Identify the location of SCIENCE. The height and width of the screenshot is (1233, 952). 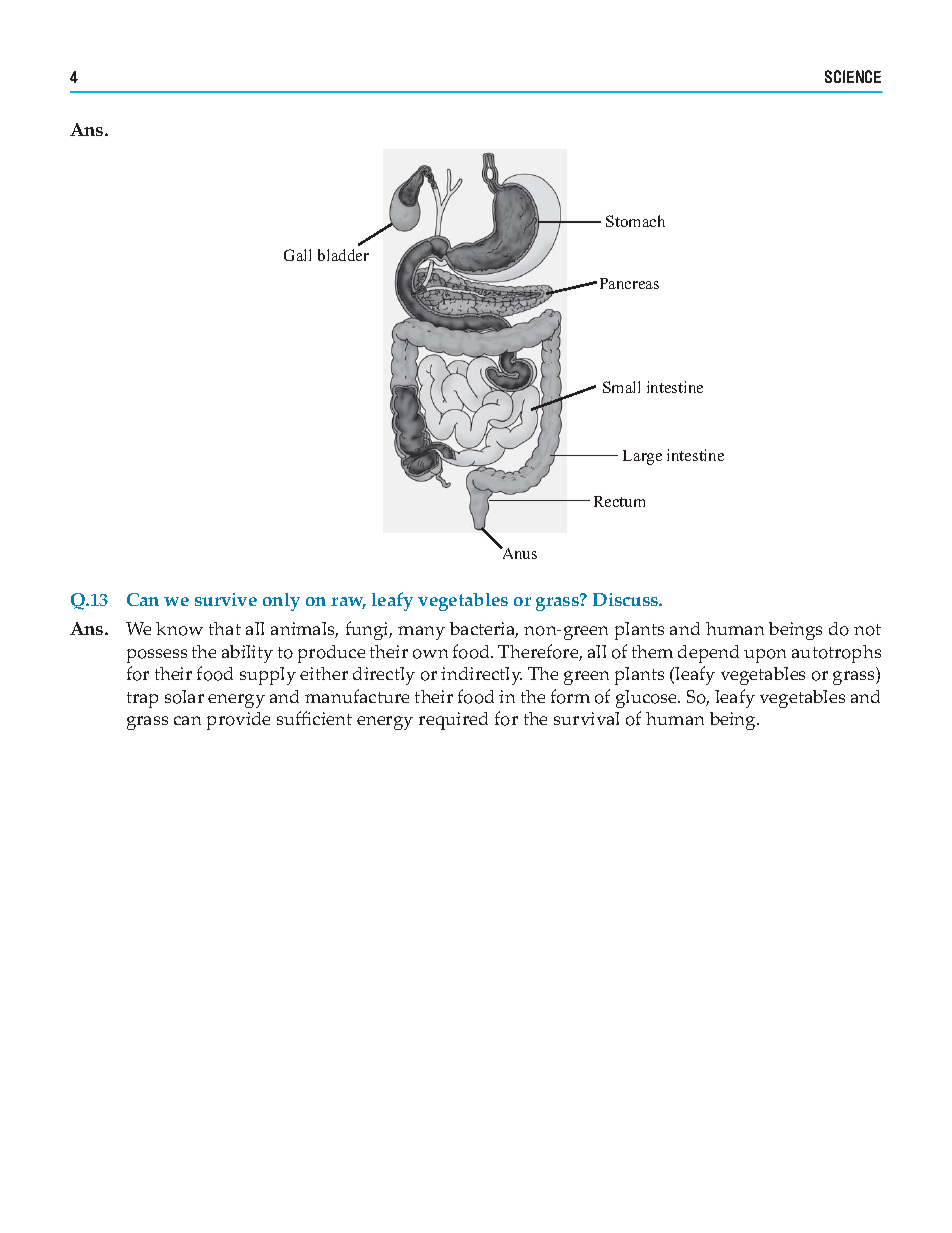
(853, 76).
